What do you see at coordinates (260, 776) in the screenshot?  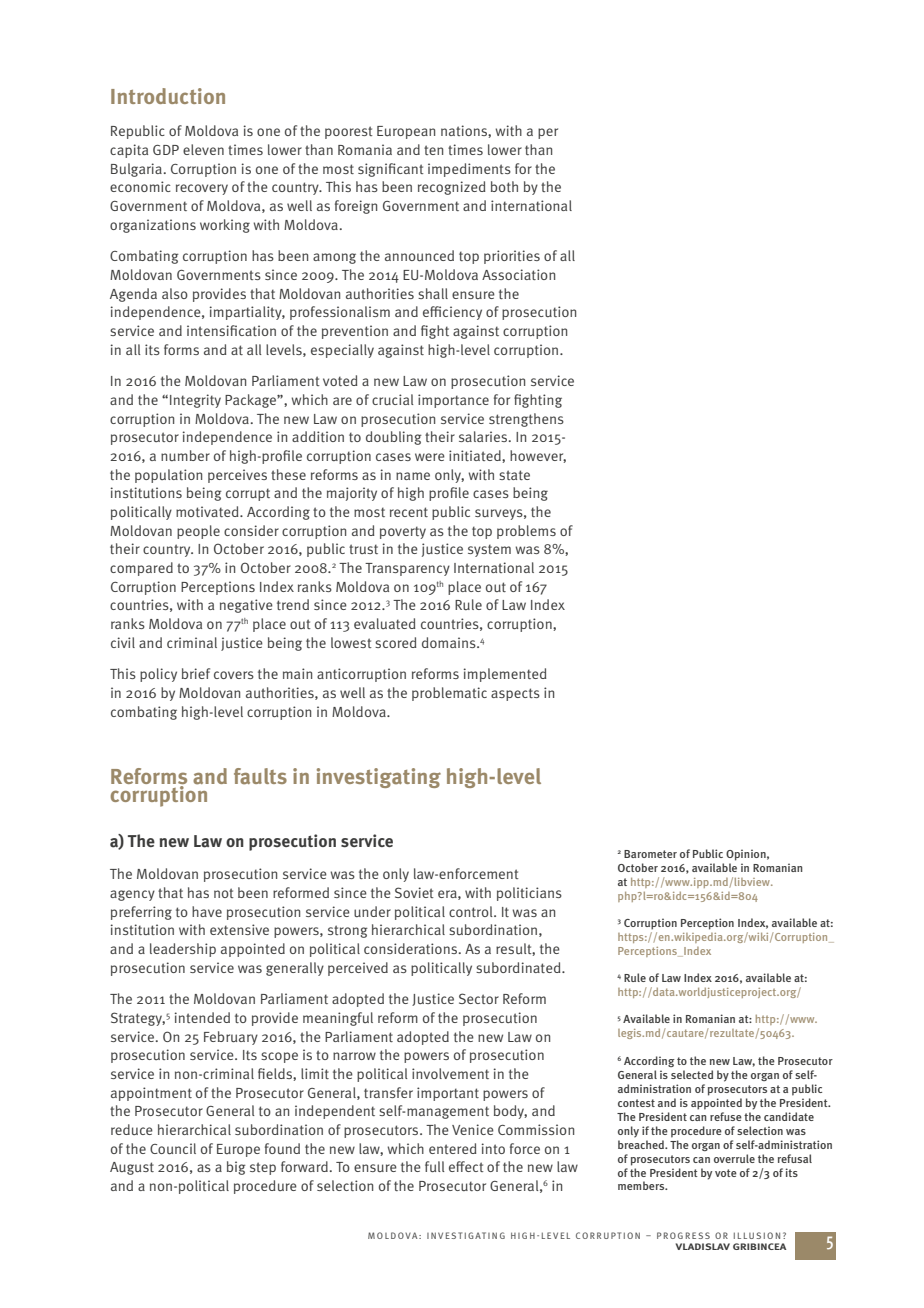 I see `faults` at bounding box center [260, 776].
